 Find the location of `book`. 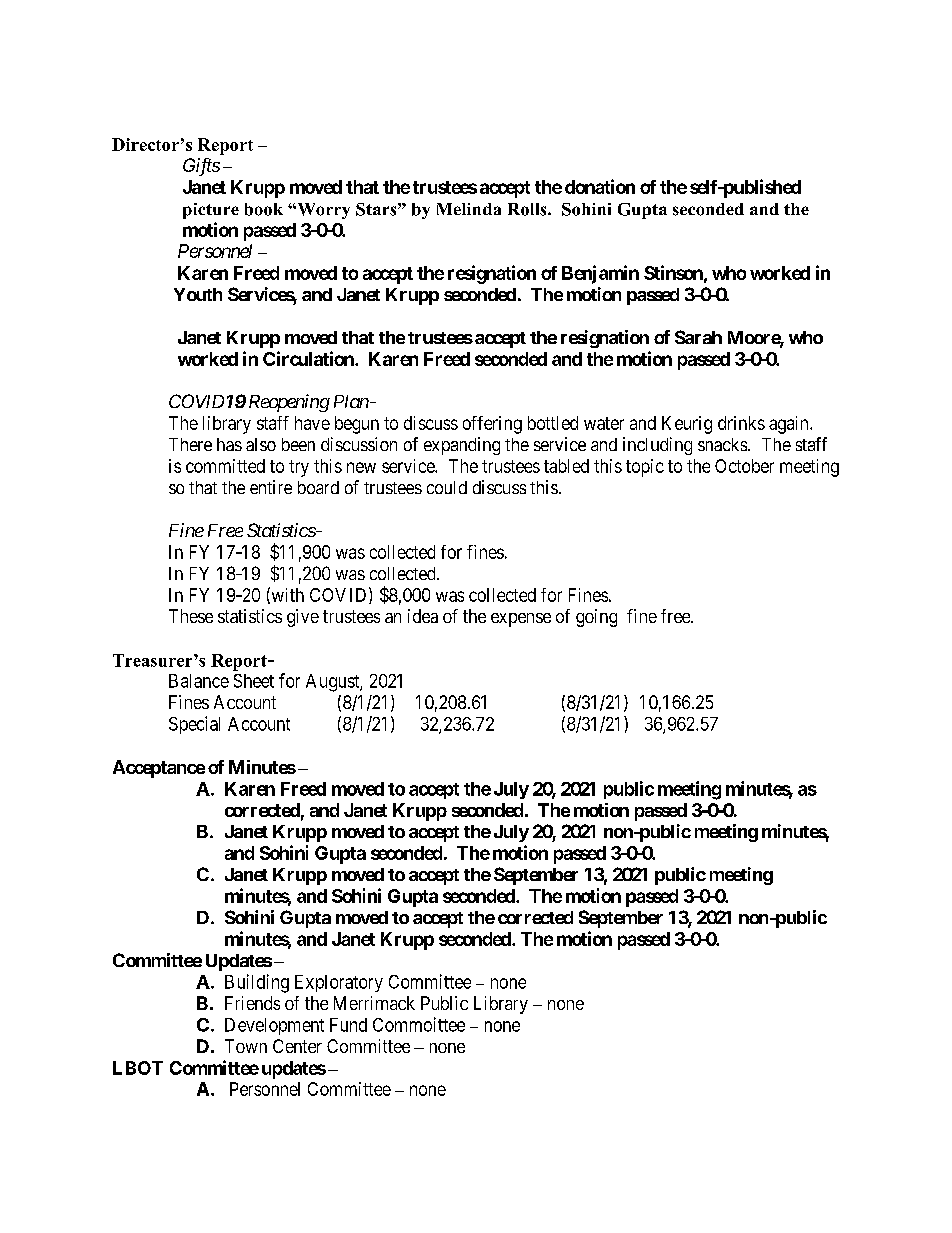

book is located at coordinates (264, 209).
